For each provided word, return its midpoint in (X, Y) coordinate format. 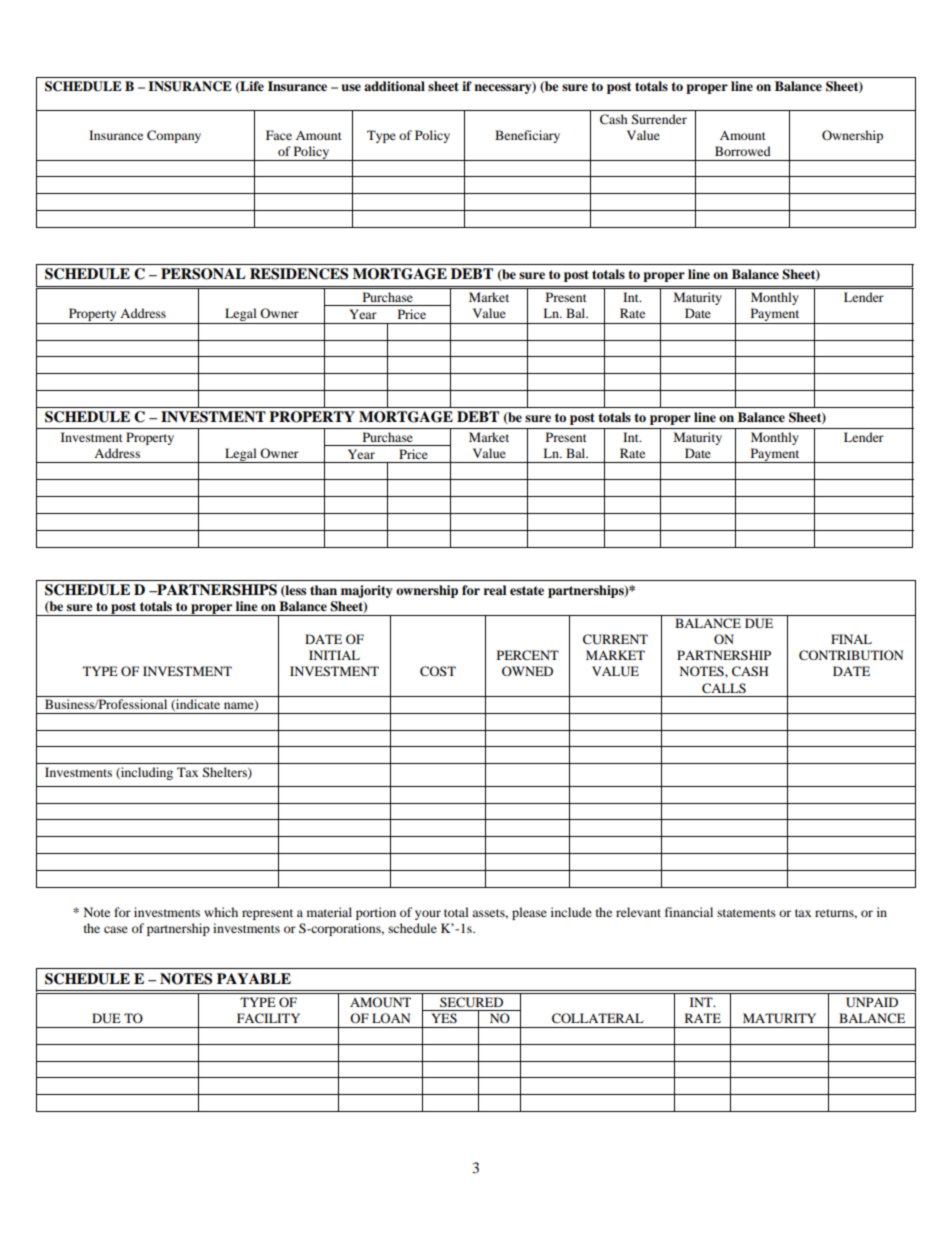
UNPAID (872, 1002)
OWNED (527, 671)
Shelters (226, 773)
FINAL (851, 639)
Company (174, 136)
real (495, 590)
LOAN (391, 1018)
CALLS (724, 688)
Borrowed (743, 151)
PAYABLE (254, 978)
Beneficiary (527, 136)
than (323, 590)
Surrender (659, 119)
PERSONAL (203, 274)
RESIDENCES (299, 274)
